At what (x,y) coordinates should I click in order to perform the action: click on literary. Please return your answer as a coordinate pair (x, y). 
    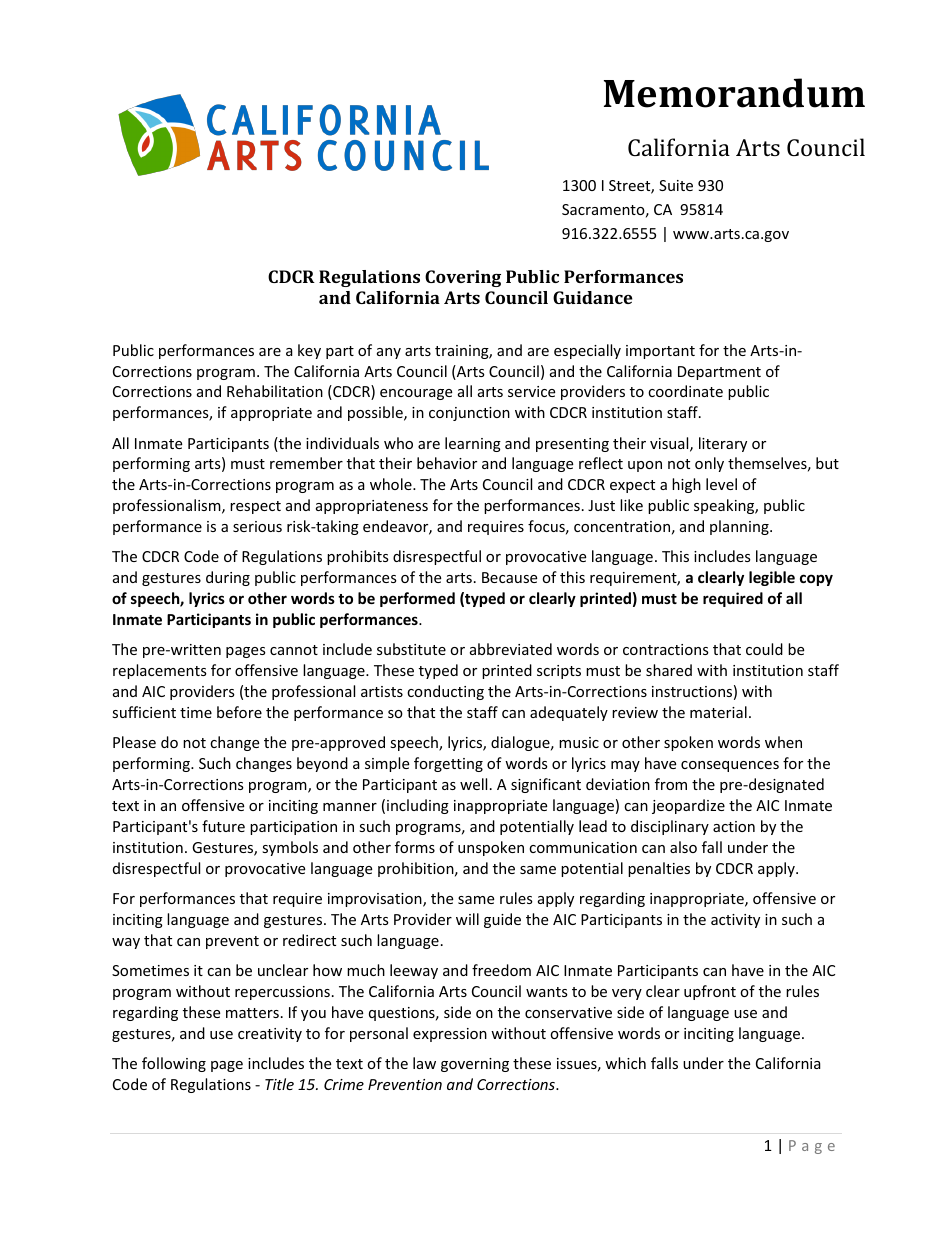
    Looking at the image, I should click on (723, 444).
